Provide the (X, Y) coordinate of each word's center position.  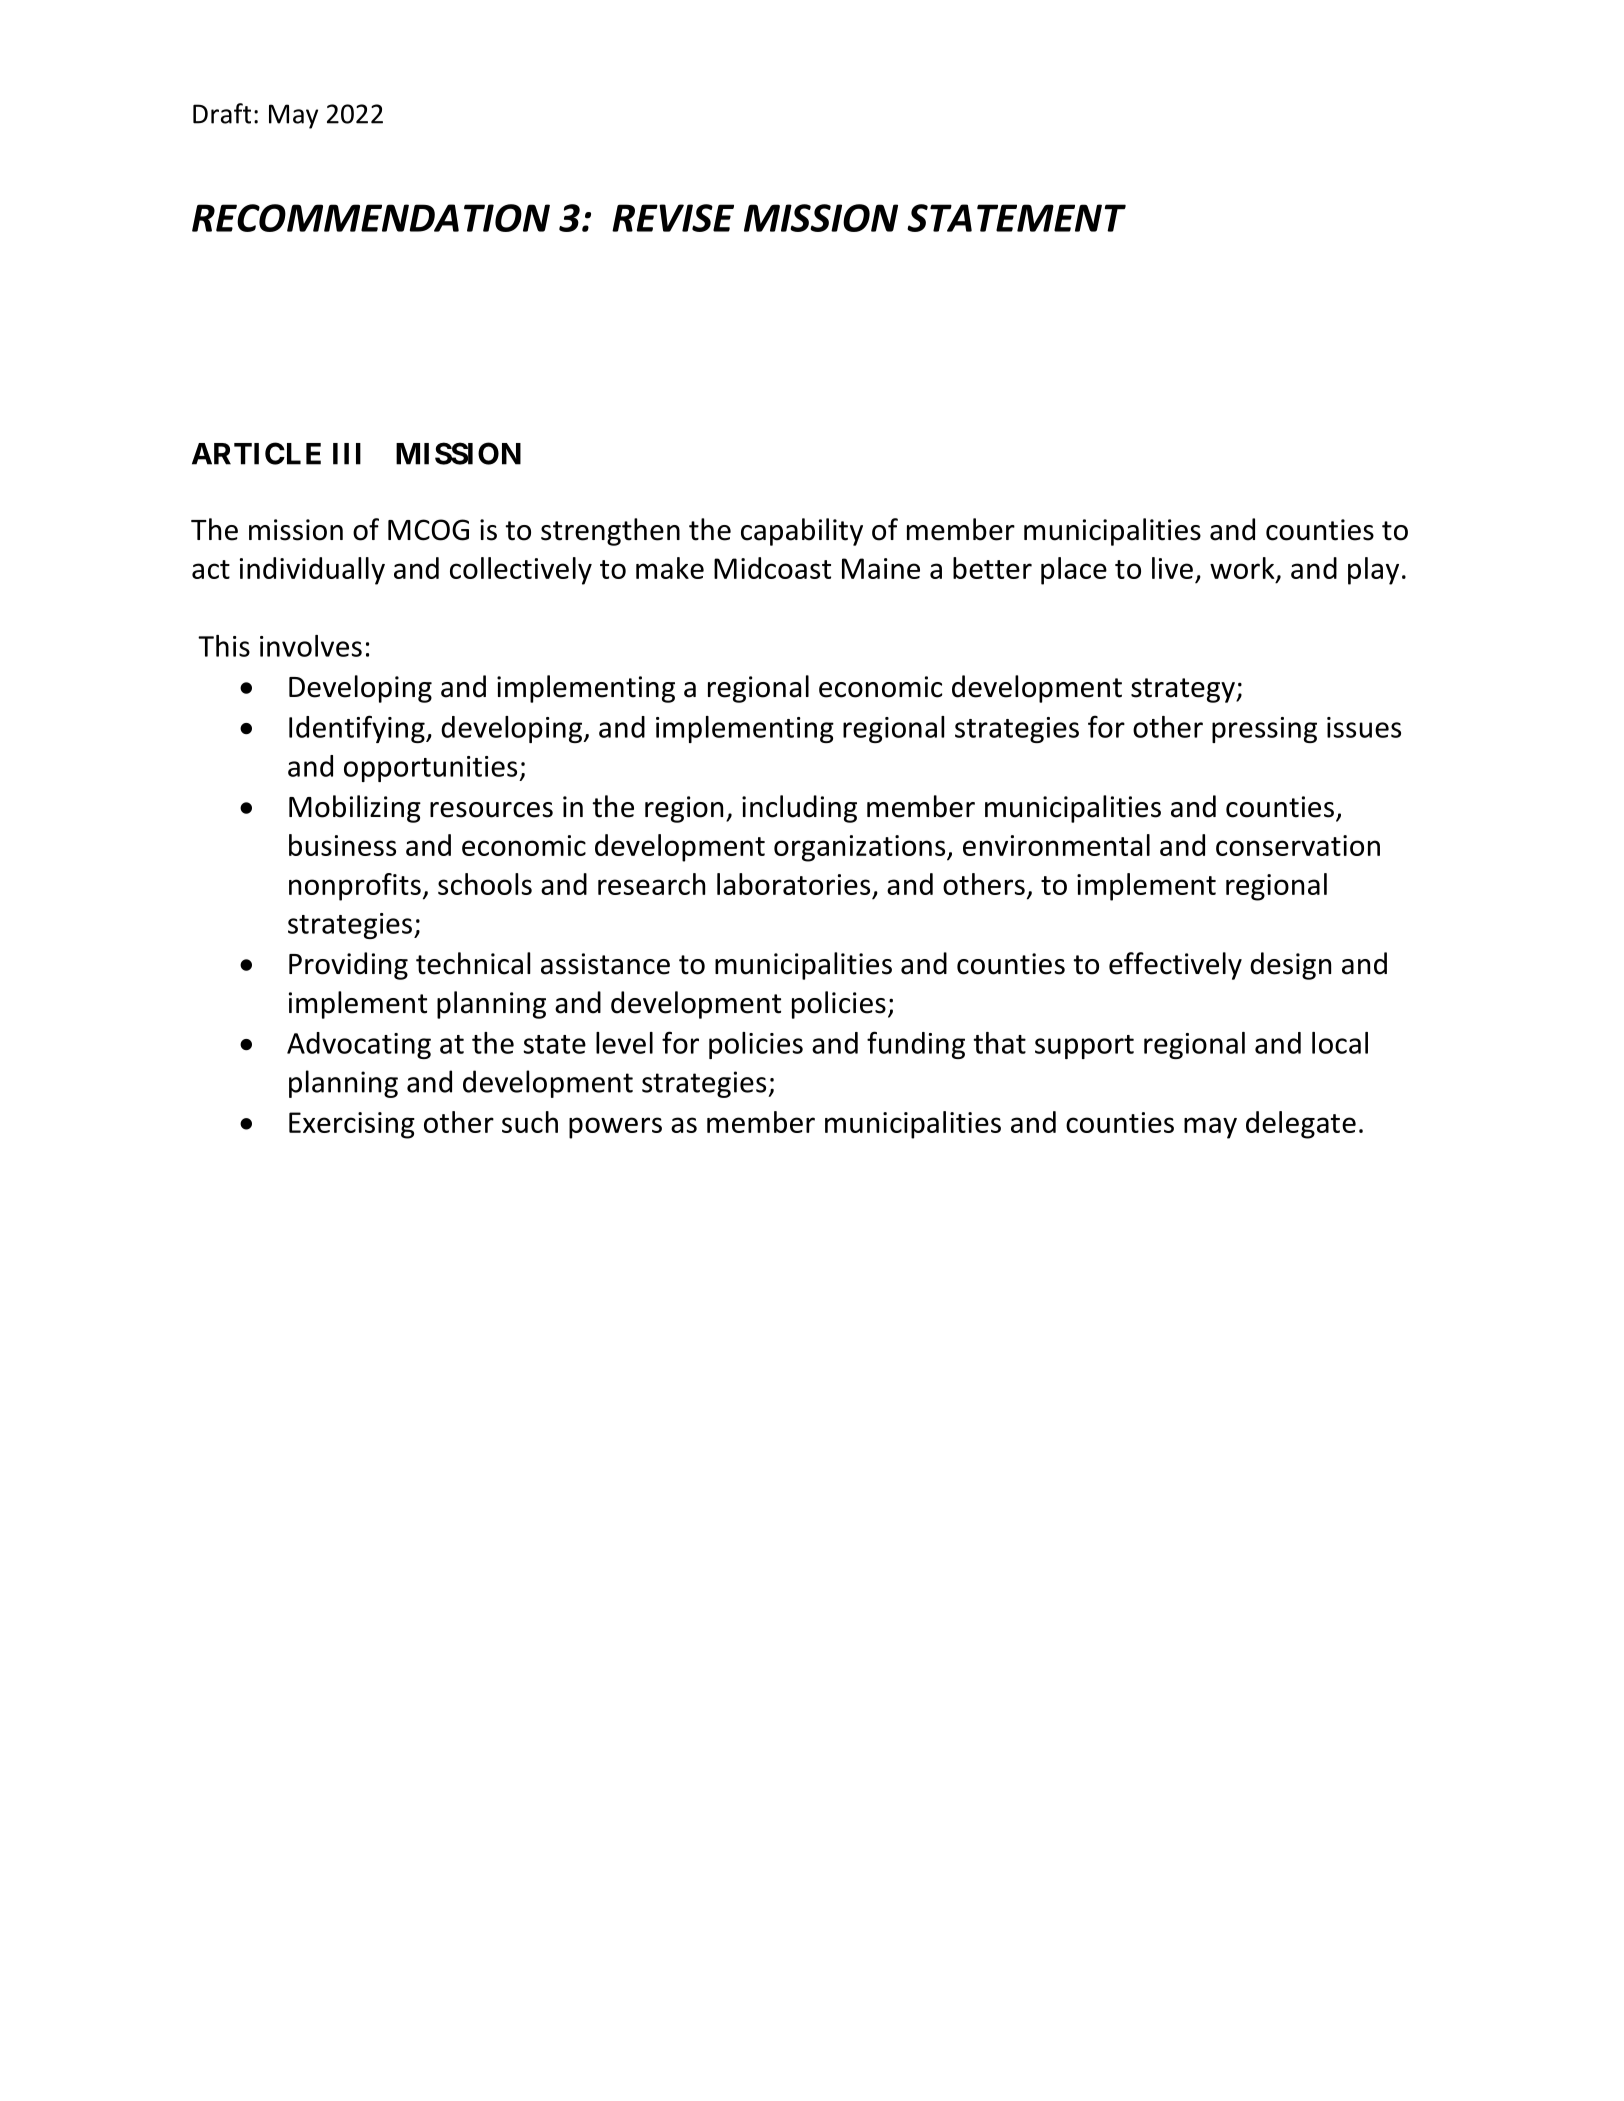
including (799, 809)
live (1172, 568)
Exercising (352, 1125)
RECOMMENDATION (371, 218)
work (1243, 569)
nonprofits (355, 887)
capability (802, 532)
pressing (1264, 730)
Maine (881, 568)
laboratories (793, 884)
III (347, 454)
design (1290, 966)
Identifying (358, 729)
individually (312, 571)
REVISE (673, 218)
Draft (222, 113)
